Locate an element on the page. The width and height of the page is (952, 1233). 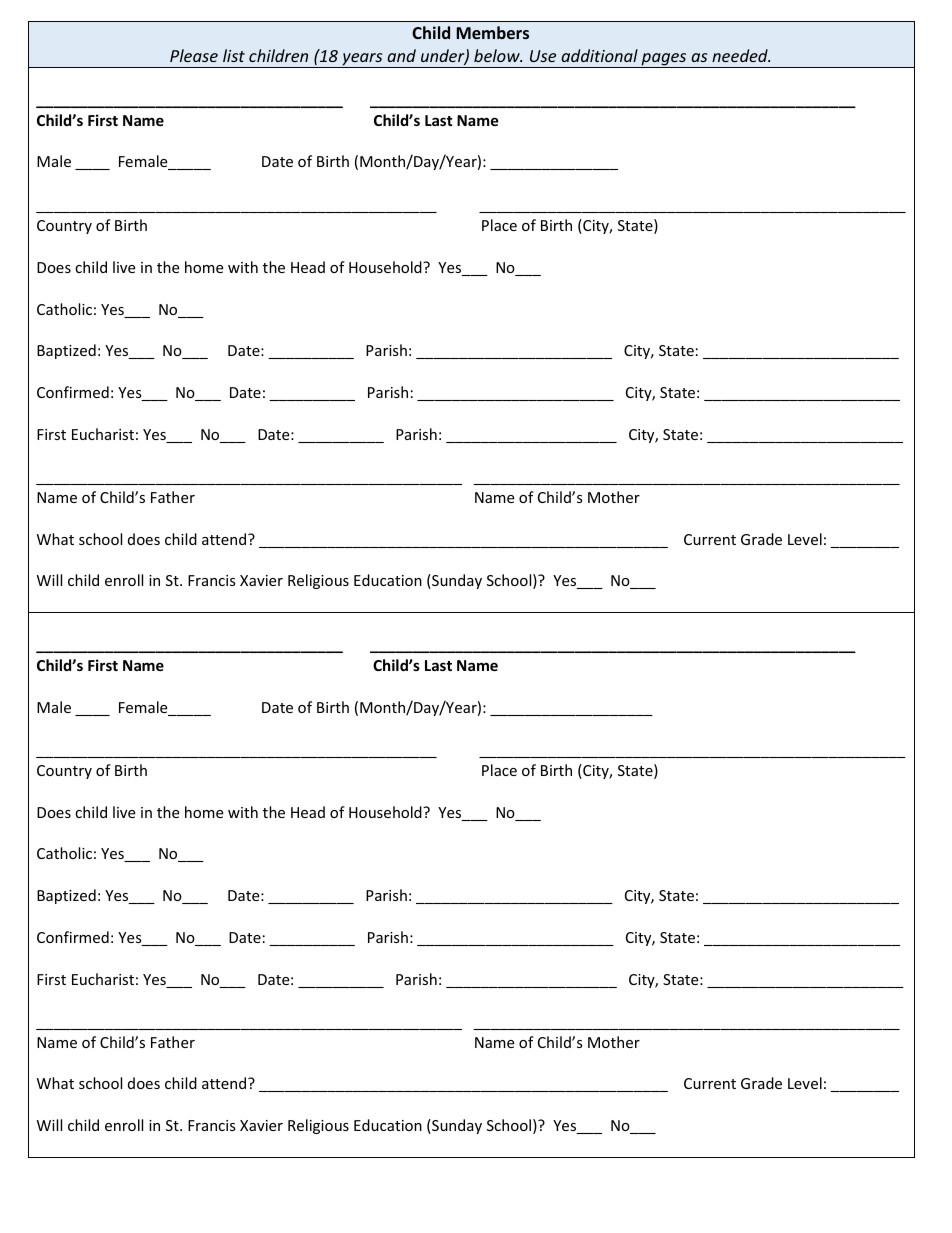
additional is located at coordinates (599, 55).
